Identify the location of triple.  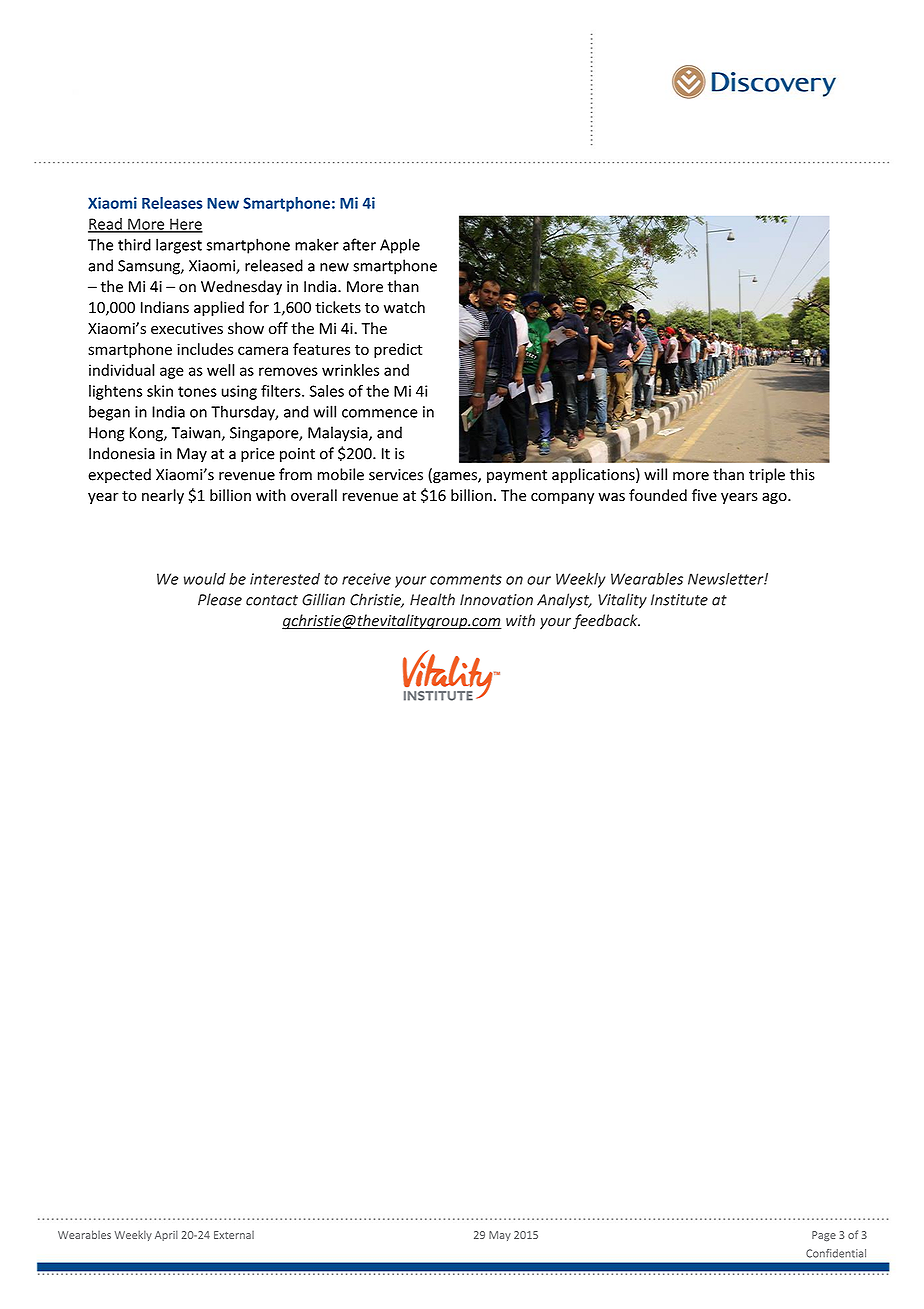
(767, 475).
